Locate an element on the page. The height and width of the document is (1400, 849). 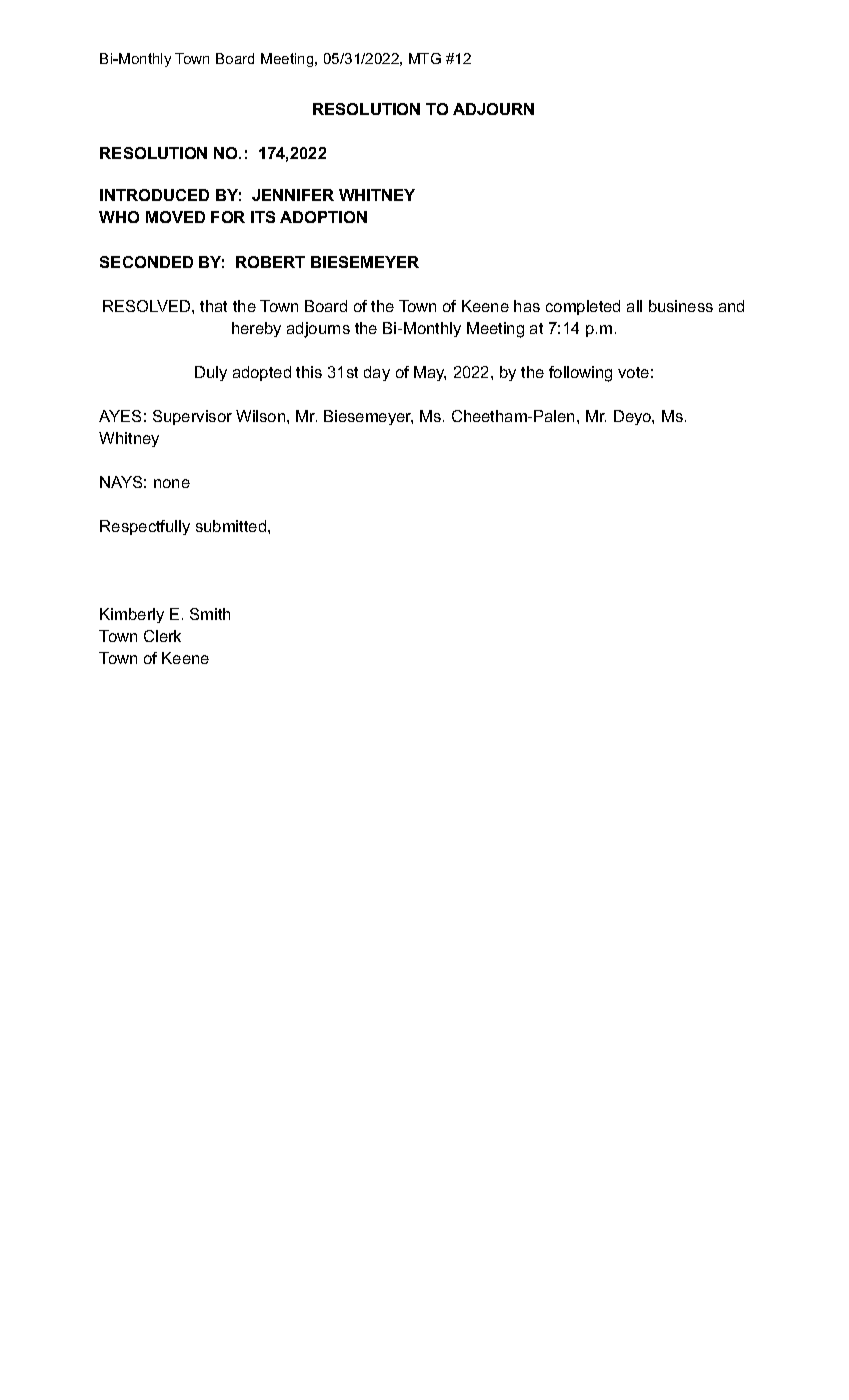
May is located at coordinates (430, 373).
